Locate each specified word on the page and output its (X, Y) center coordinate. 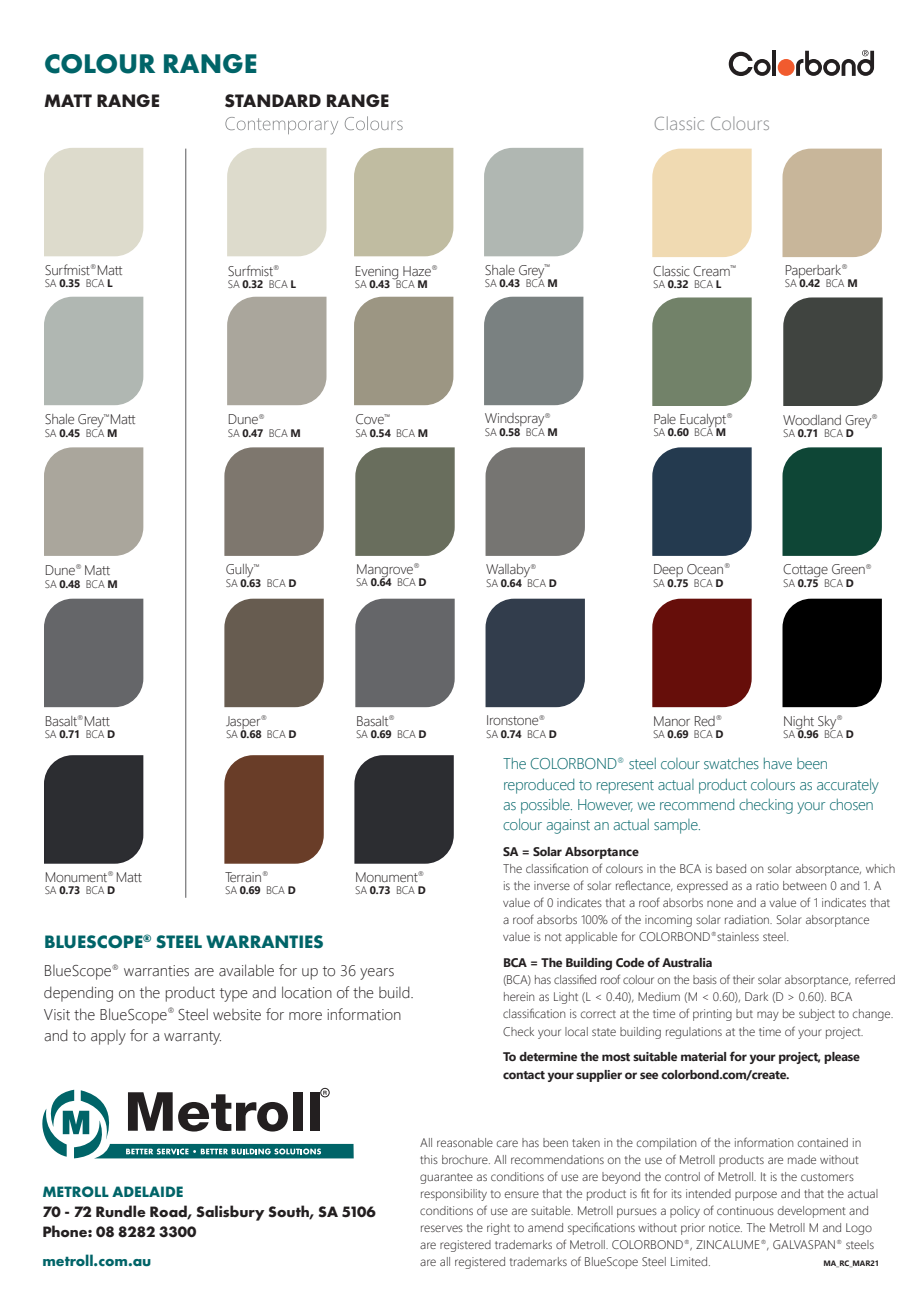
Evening (378, 273)
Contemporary (281, 126)
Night (800, 723)
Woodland (812, 420)
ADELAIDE (147, 1191)
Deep (669, 572)
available (246, 970)
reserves (442, 1228)
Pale (665, 419)
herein (519, 996)
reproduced (539, 786)
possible (546, 806)
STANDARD (273, 101)
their (744, 979)
